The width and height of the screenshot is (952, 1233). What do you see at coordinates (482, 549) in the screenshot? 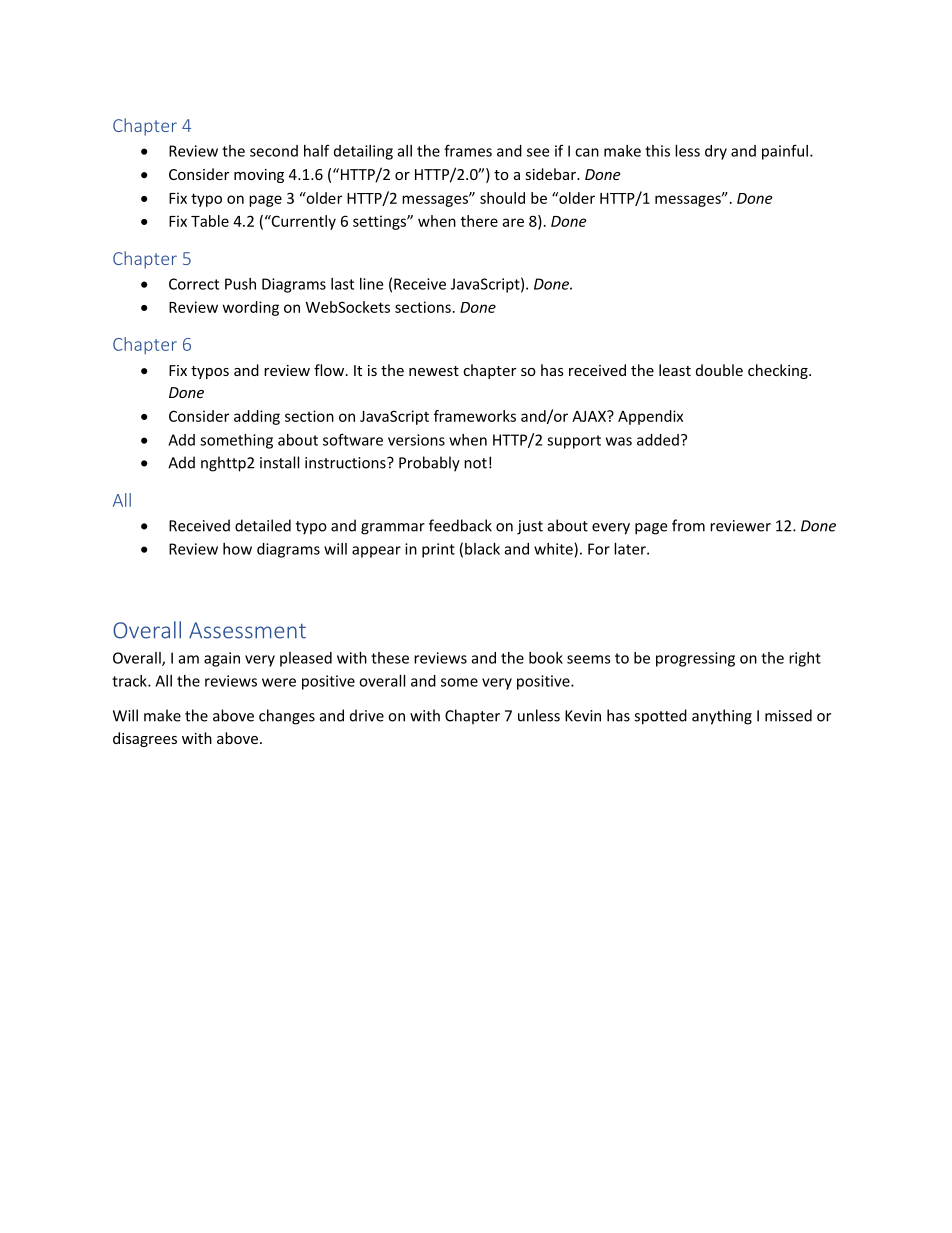
I see `black` at bounding box center [482, 549].
